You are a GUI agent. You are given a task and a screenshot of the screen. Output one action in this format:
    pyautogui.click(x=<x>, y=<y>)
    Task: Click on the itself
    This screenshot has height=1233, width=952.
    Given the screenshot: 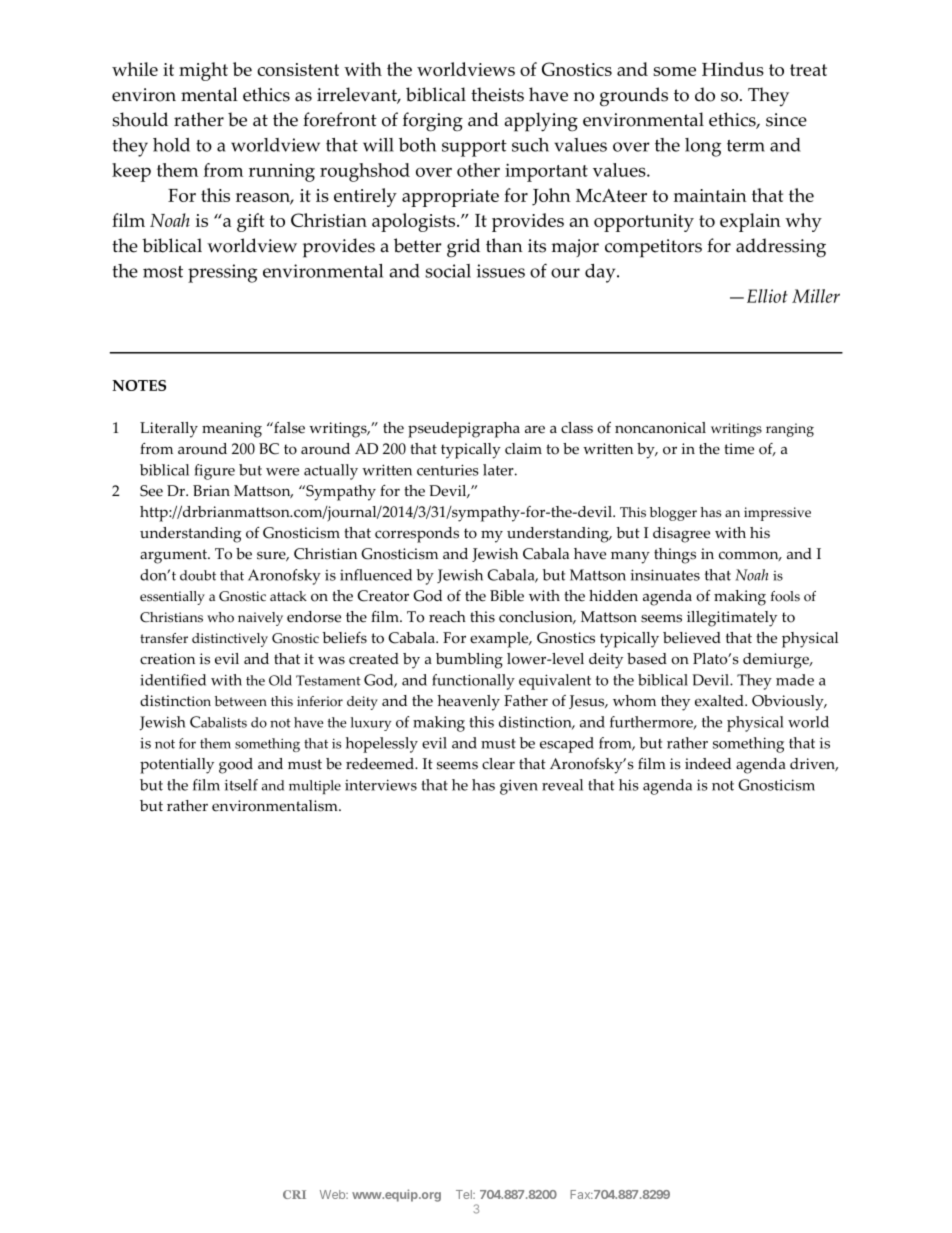 What is the action you would take?
    pyautogui.click(x=241, y=785)
